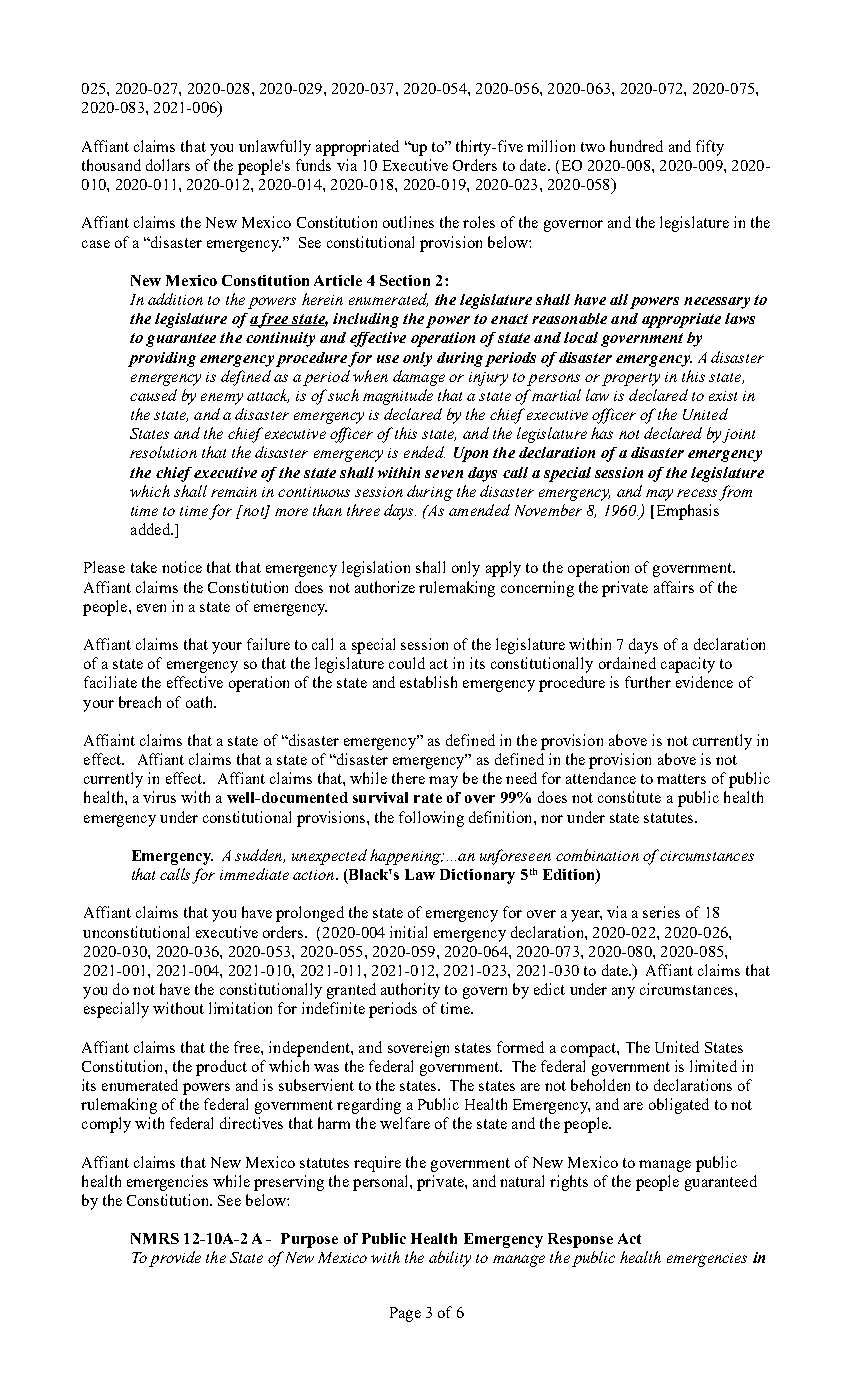 The image size is (849, 1400). I want to click on hundred, so click(636, 146).
